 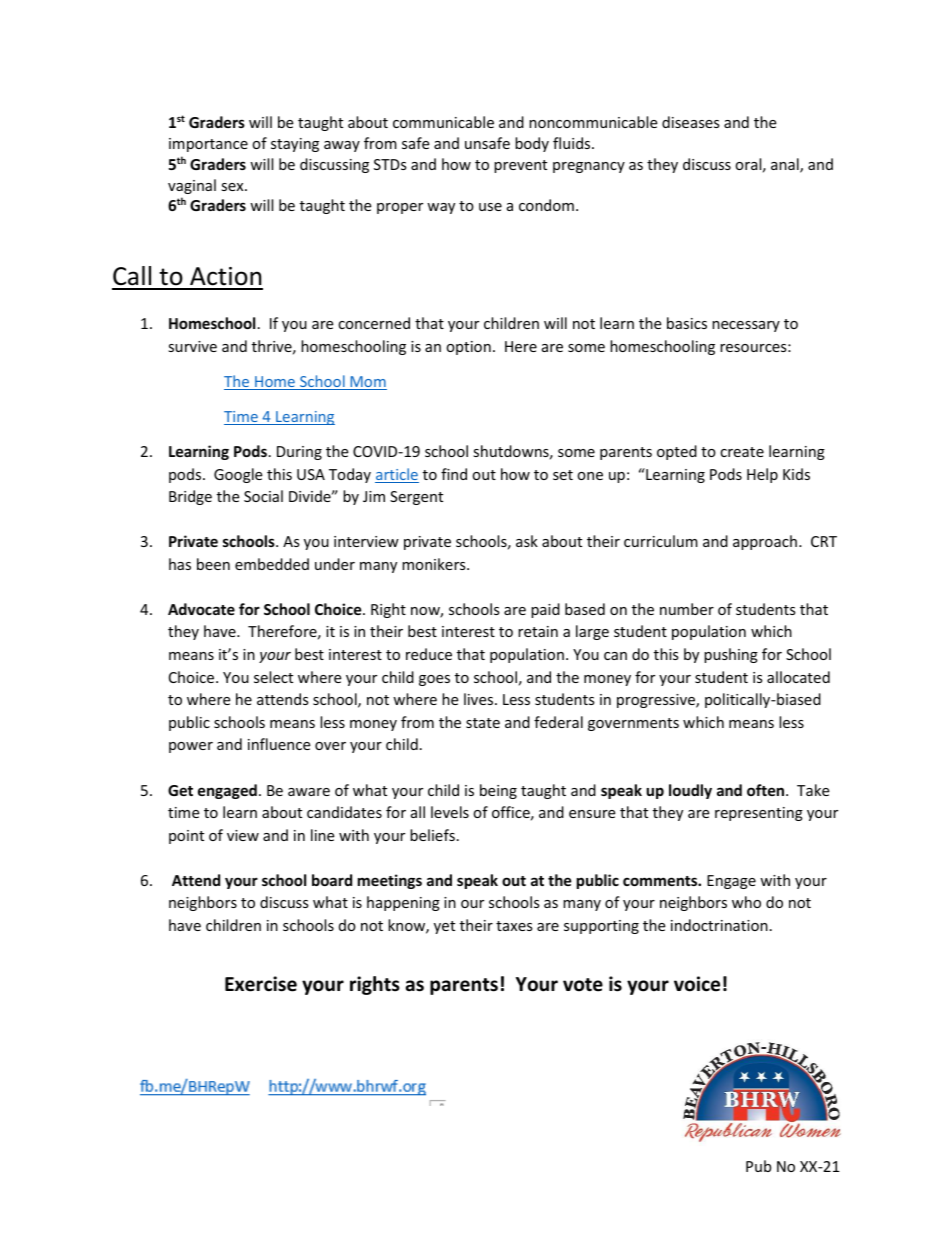 What do you see at coordinates (527, 541) in the document?
I see `ask` at bounding box center [527, 541].
